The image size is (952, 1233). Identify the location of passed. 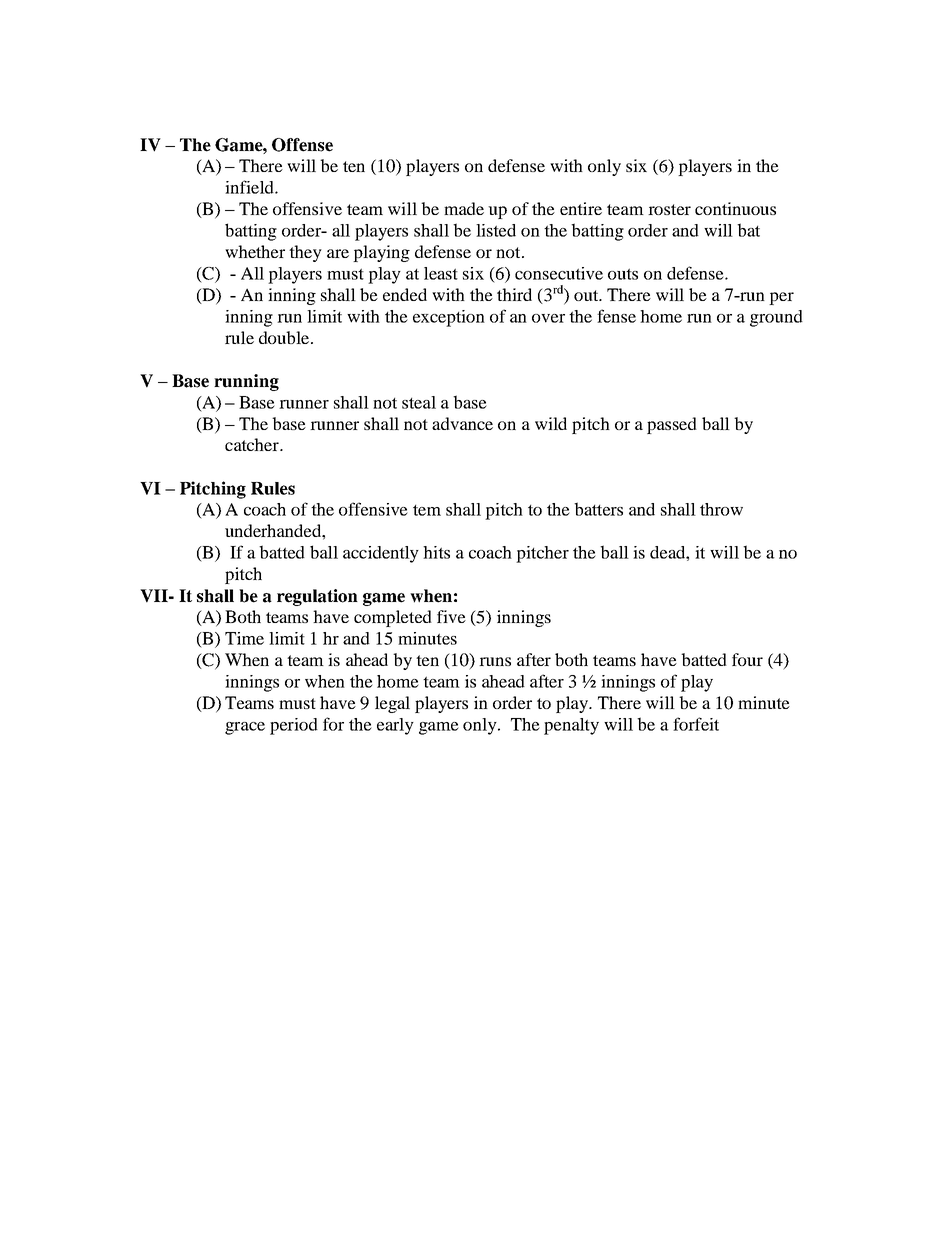
(672, 425).
